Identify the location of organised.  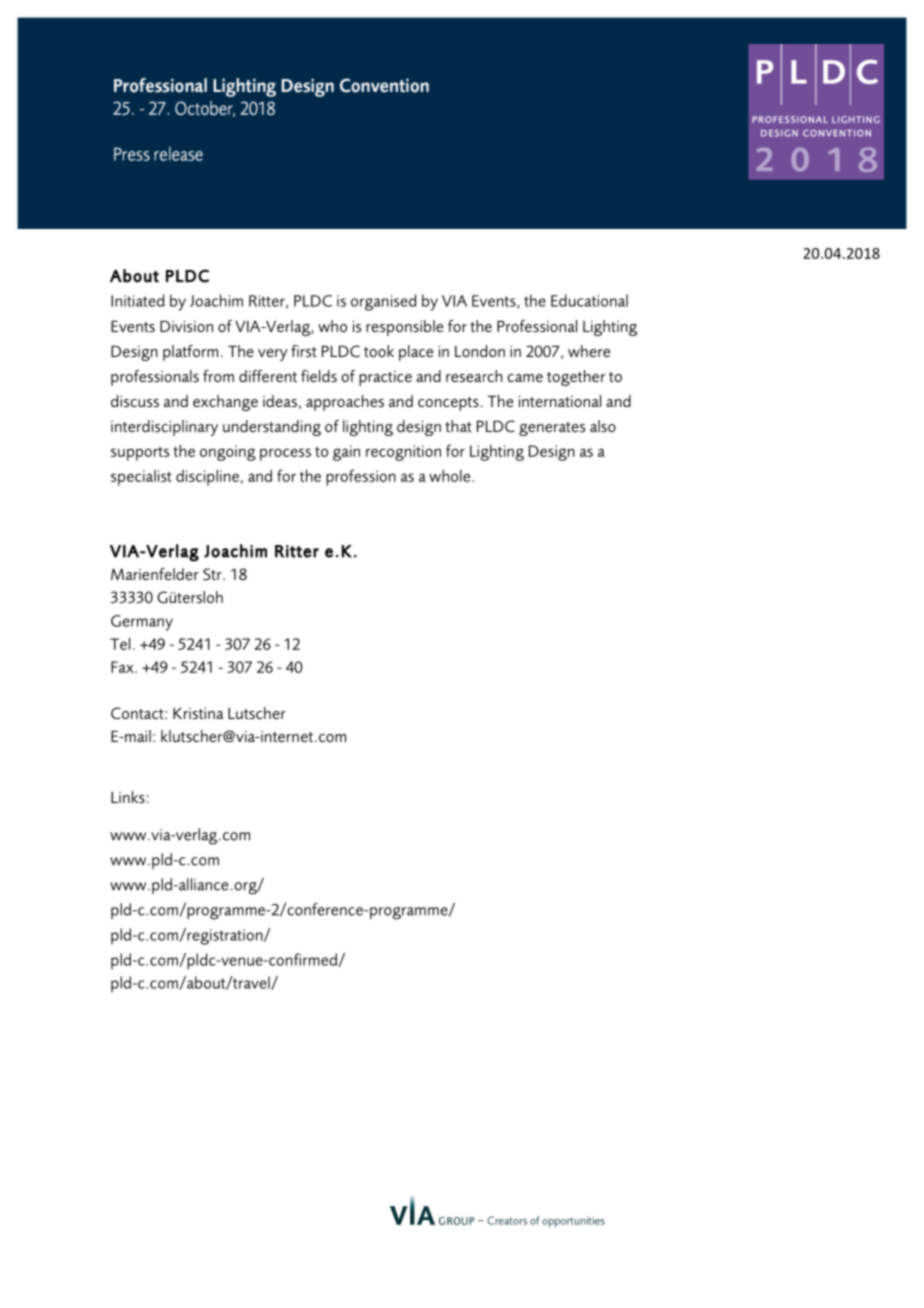
(383, 302).
